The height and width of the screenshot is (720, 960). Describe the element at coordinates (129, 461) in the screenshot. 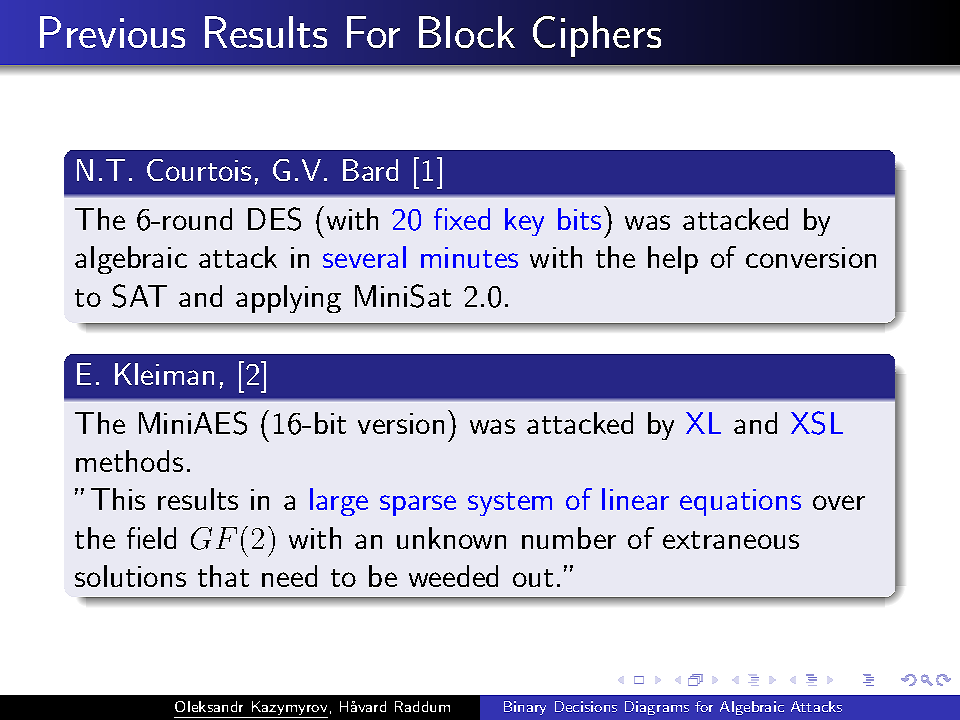

I see `methods` at that location.
